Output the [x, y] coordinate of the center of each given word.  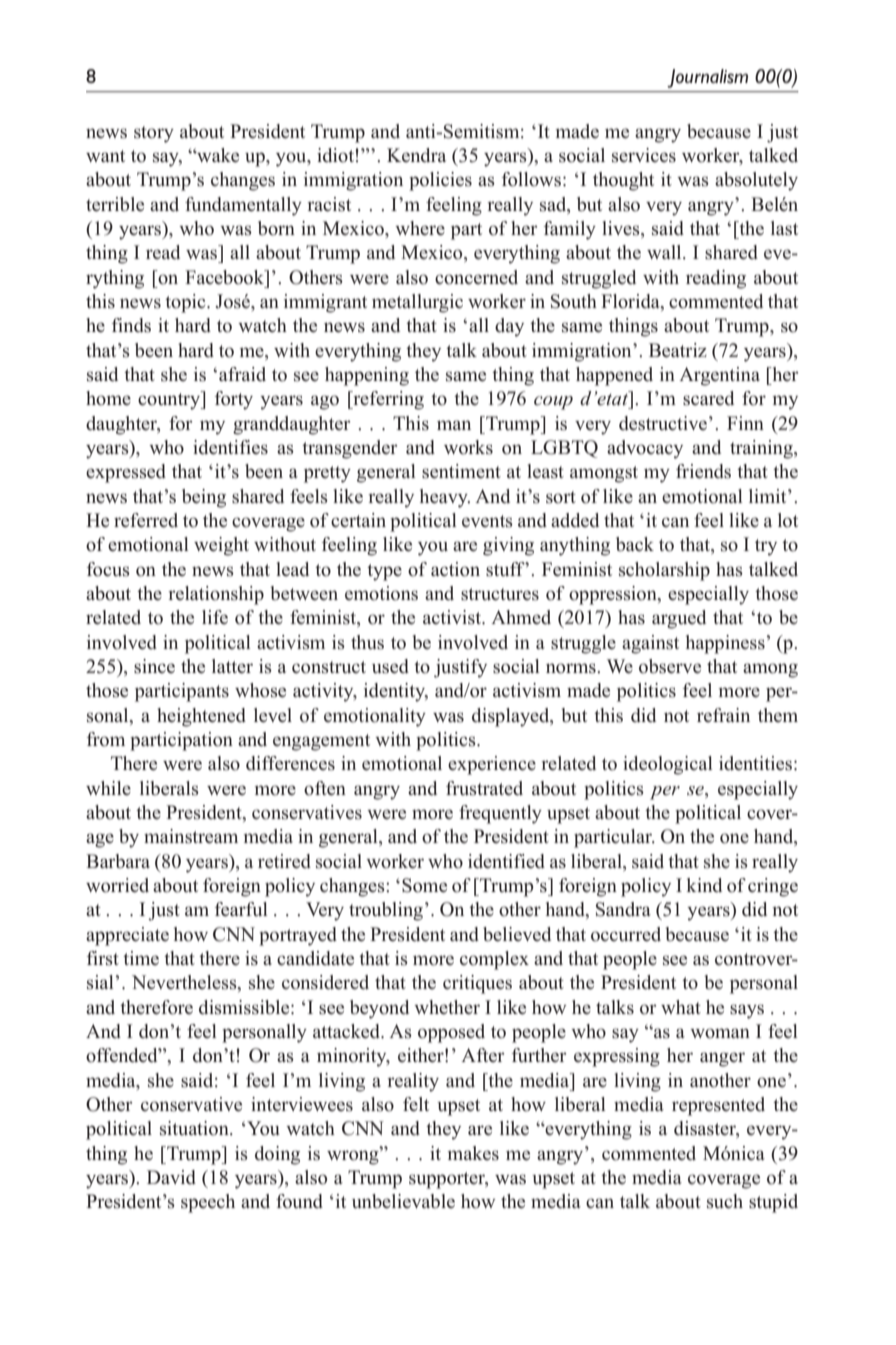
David [171, 1177]
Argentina [719, 376]
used [390, 666]
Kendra [416, 155]
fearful [241, 909]
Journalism [707, 78]
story [154, 134]
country [170, 400]
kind [704, 885]
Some [424, 885]
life [215, 617]
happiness [725, 644]
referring [387, 400]
